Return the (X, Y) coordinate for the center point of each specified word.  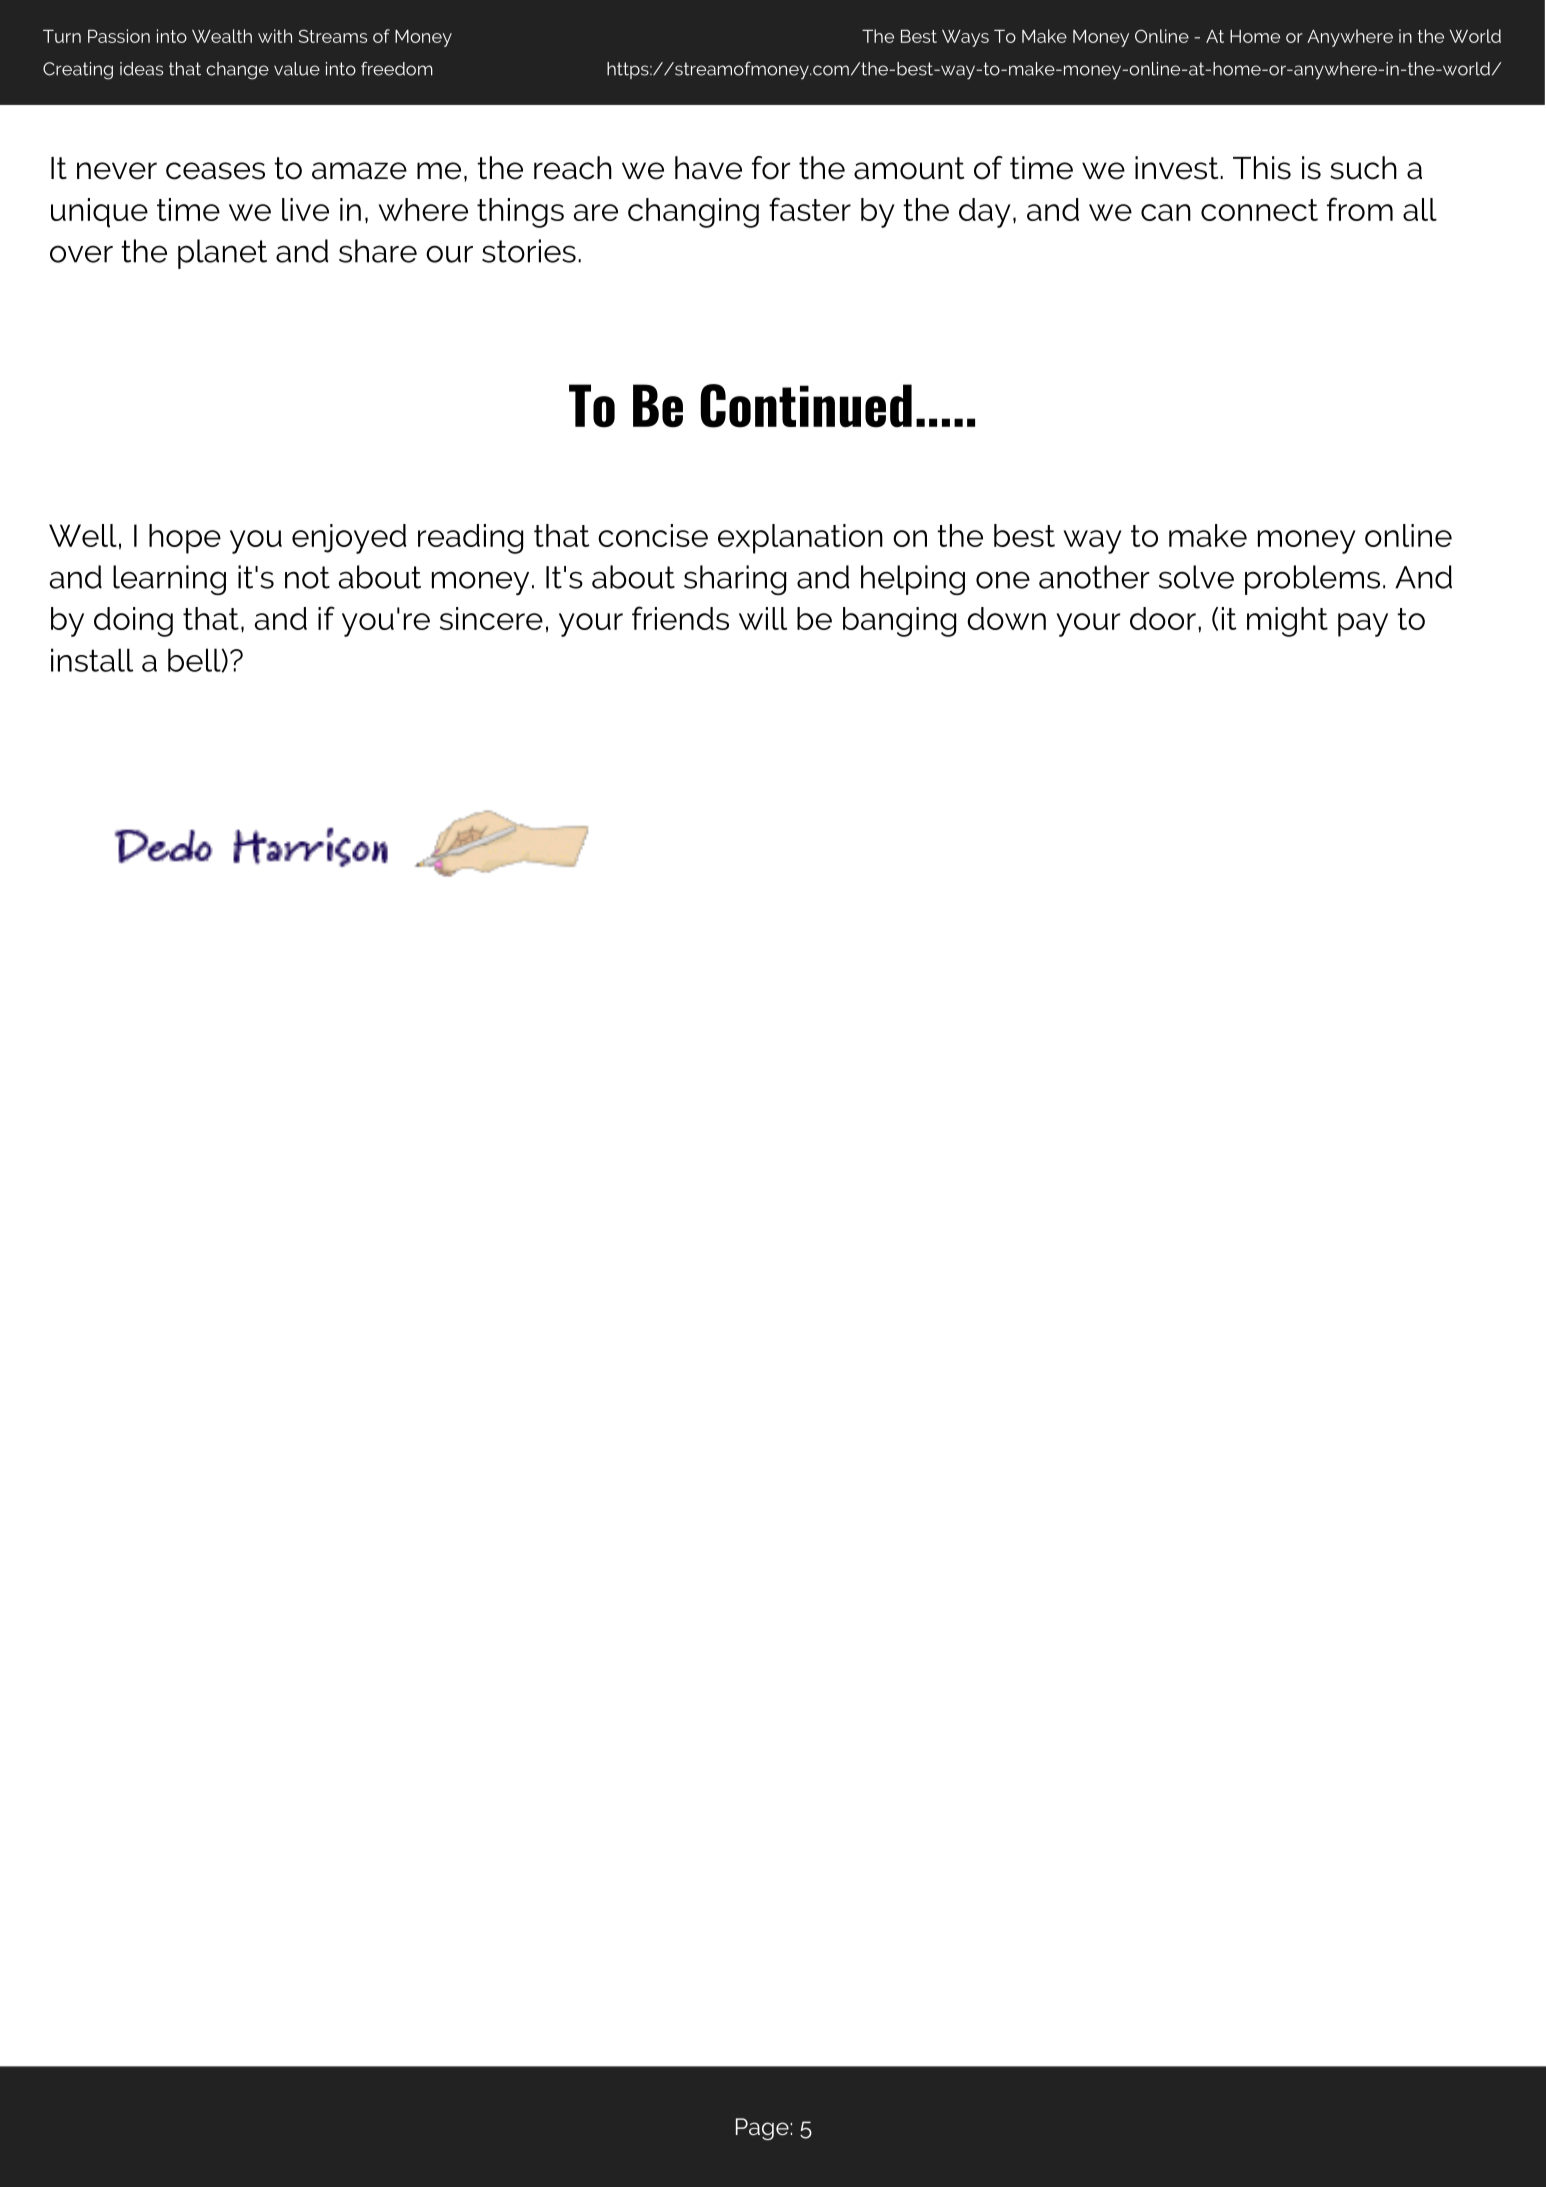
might (1287, 622)
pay (1363, 625)
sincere (491, 618)
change (237, 71)
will (763, 618)
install (92, 660)
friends (680, 618)
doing (133, 622)
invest (1178, 168)
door (1163, 618)
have (708, 168)
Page (763, 2129)
